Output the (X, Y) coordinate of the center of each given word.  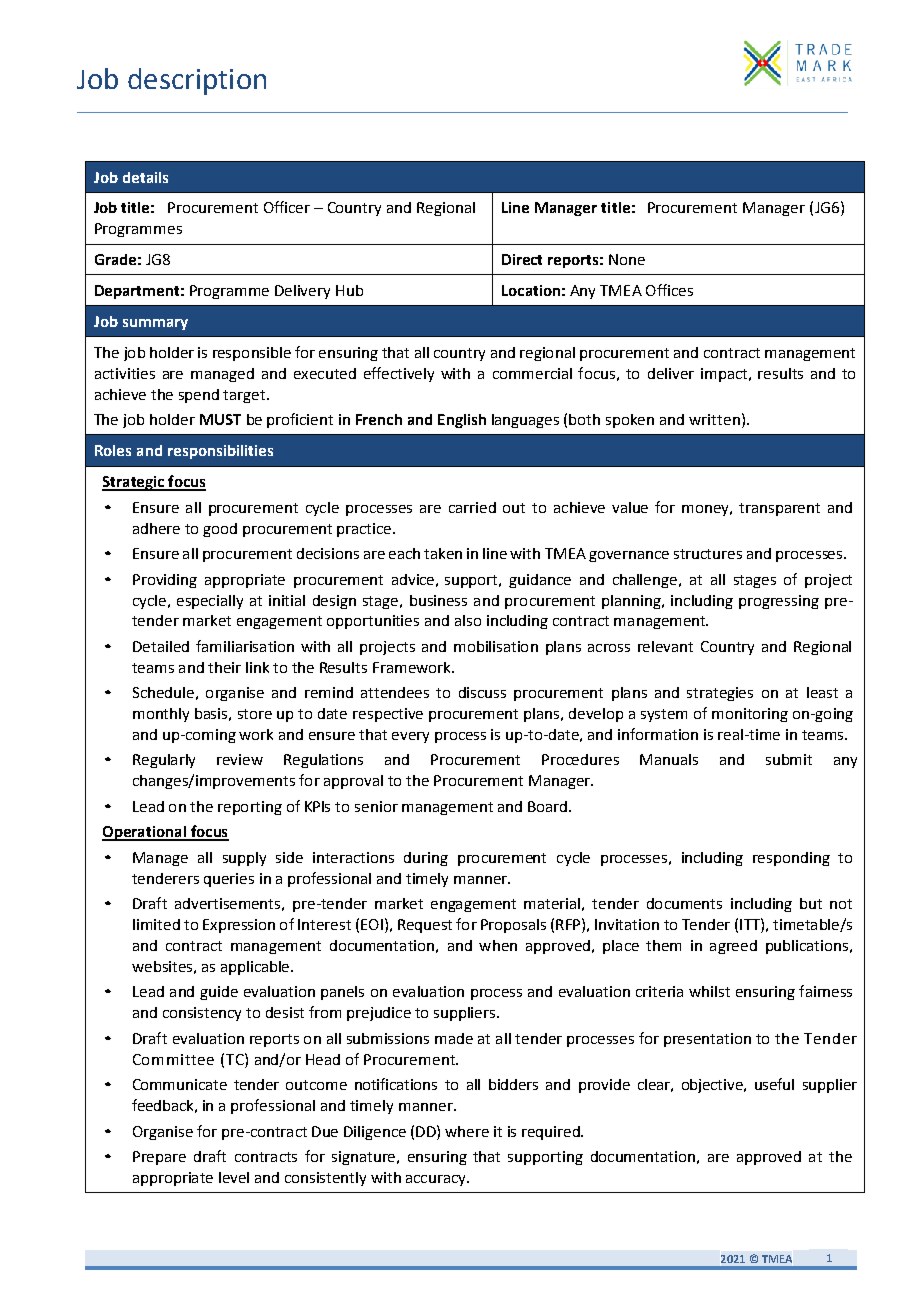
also (468, 620)
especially (210, 602)
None (627, 259)
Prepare (159, 1158)
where (467, 1131)
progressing (779, 602)
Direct (522, 259)
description (197, 81)
